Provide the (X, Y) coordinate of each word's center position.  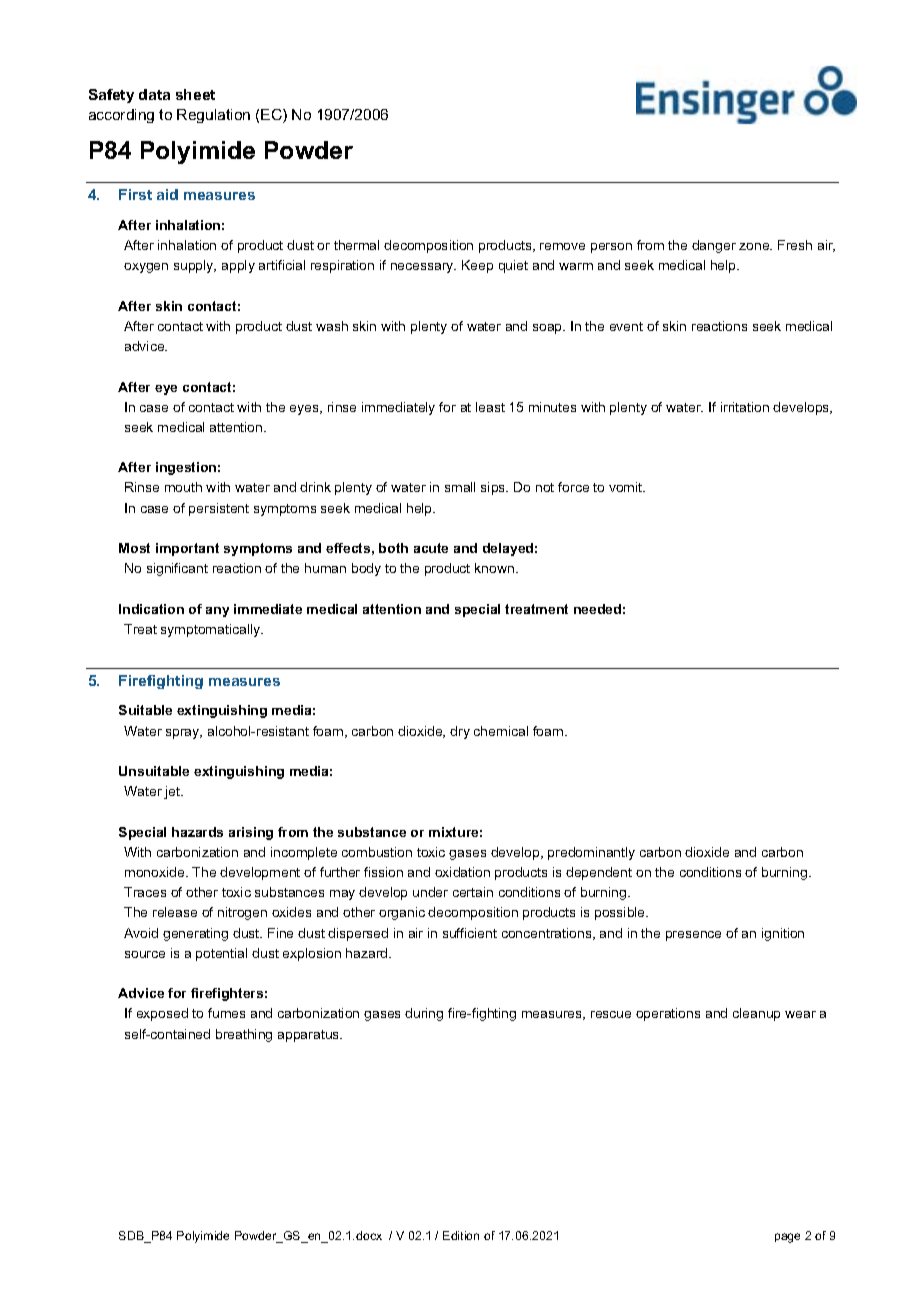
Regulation (213, 116)
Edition (461, 1235)
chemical (501, 731)
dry (460, 732)
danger (714, 246)
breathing (244, 1035)
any (217, 612)
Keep (477, 266)
